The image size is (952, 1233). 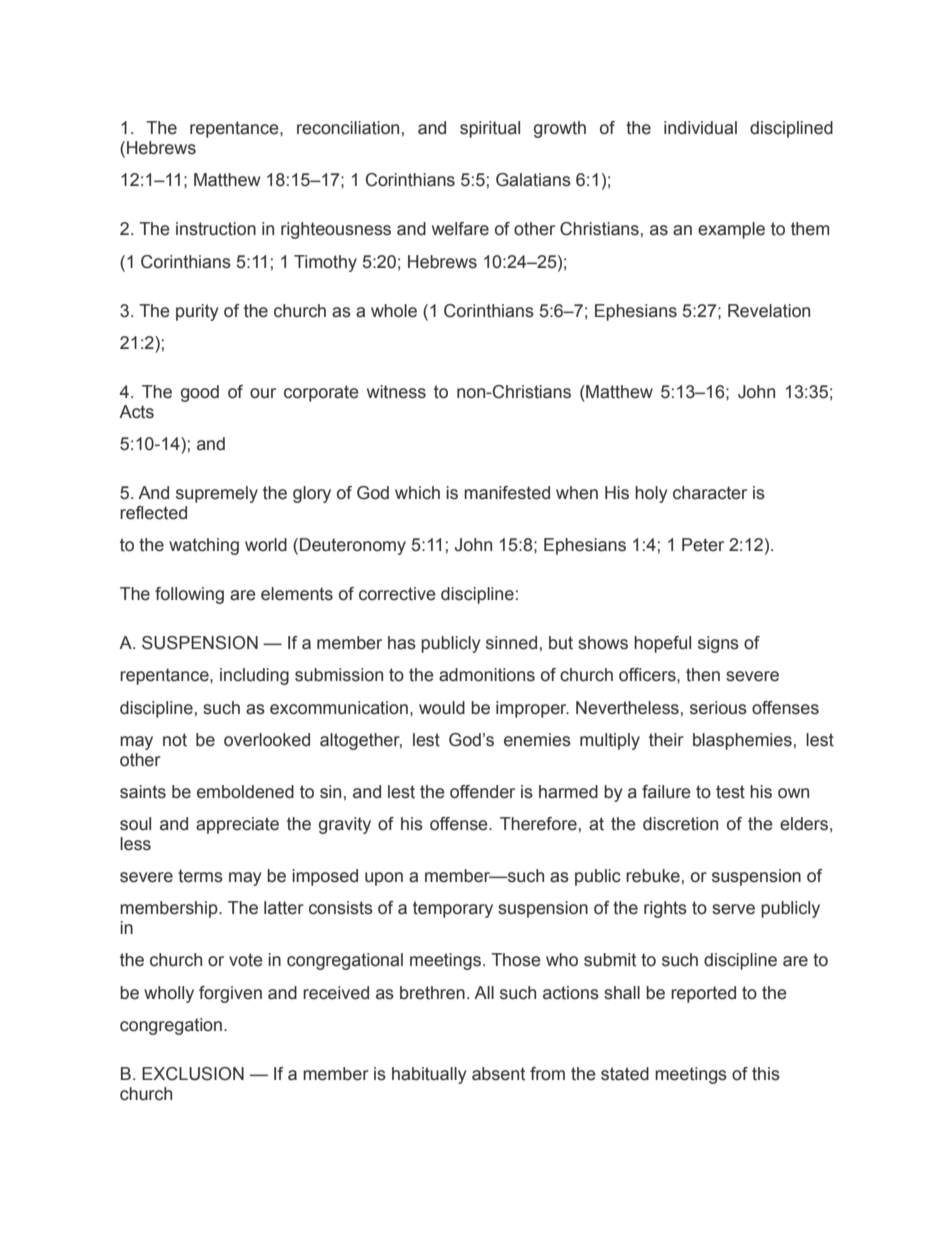 I want to click on following, so click(x=189, y=595).
